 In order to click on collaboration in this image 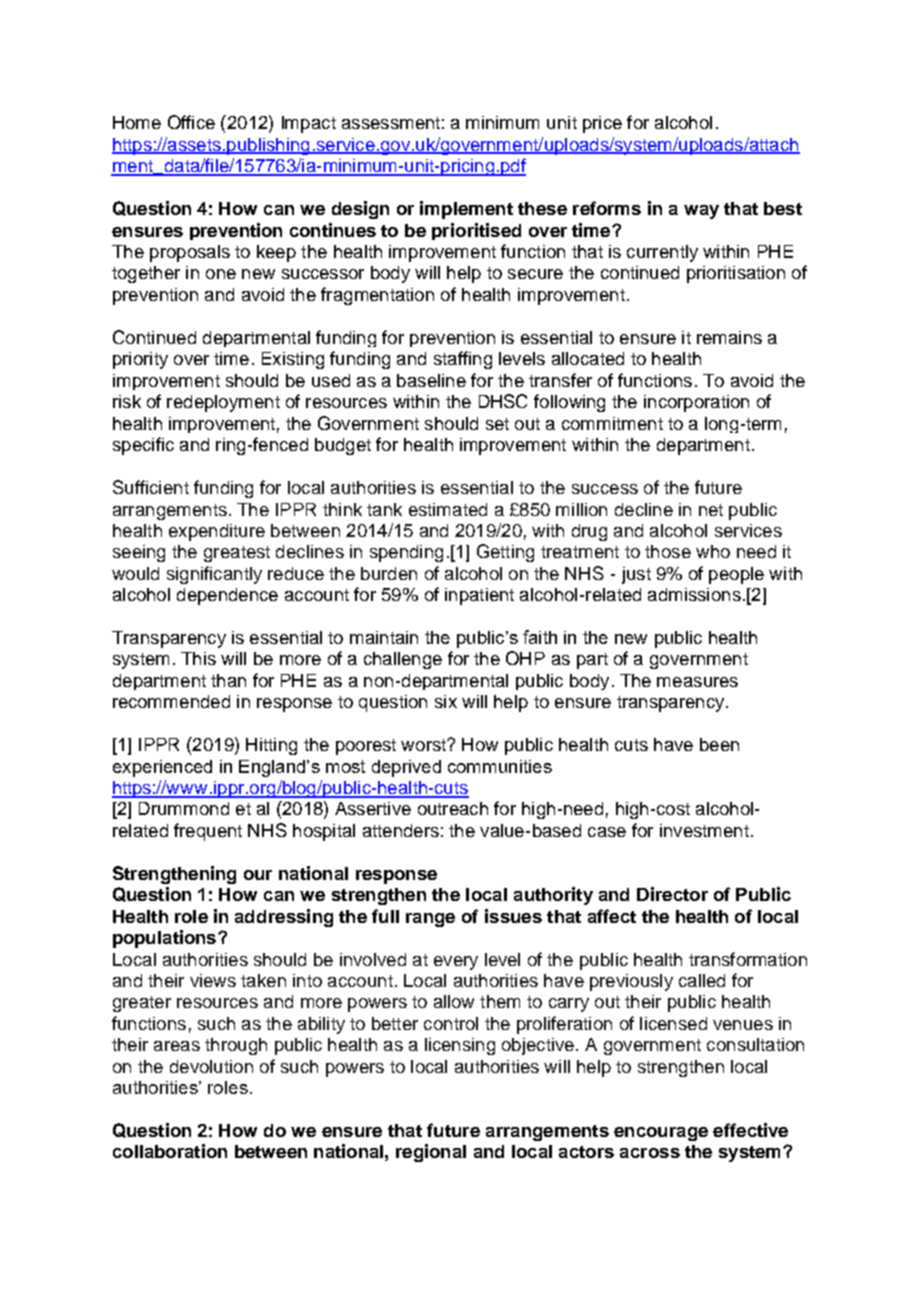, I will do `click(170, 1151)`.
